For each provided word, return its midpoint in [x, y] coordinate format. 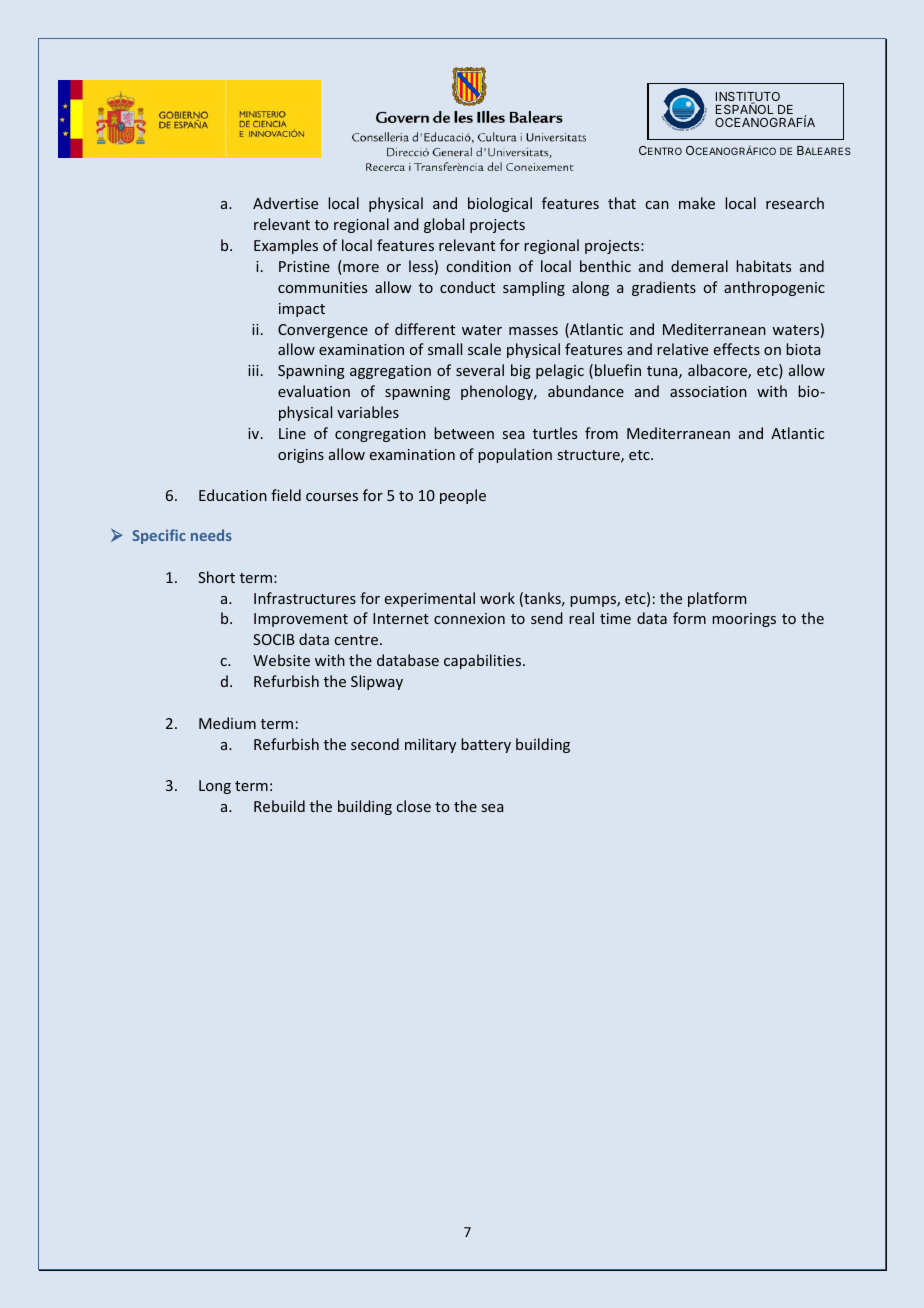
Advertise [285, 203]
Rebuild [279, 806]
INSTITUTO [748, 98]
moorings [744, 620]
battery [486, 745]
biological [500, 204]
